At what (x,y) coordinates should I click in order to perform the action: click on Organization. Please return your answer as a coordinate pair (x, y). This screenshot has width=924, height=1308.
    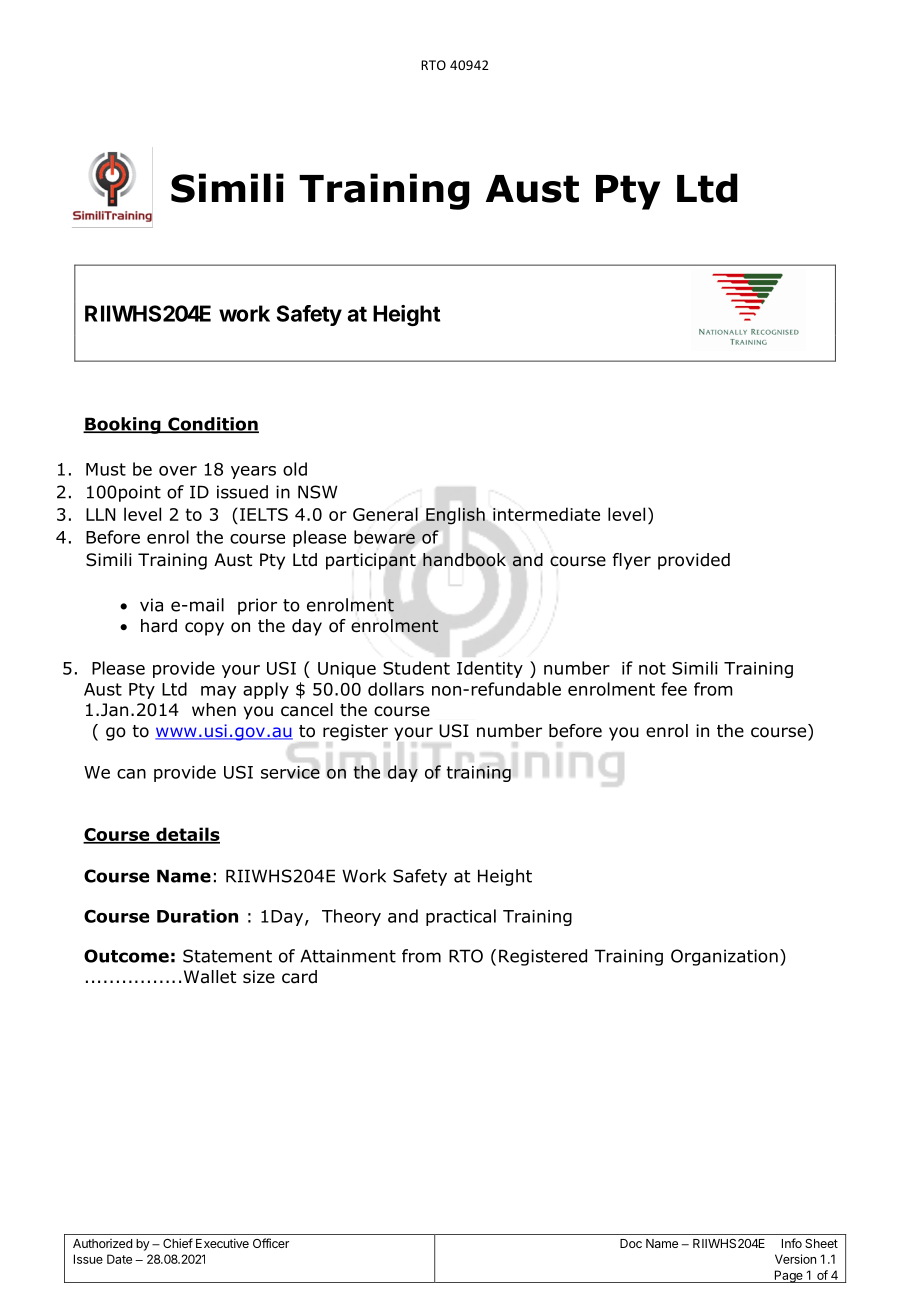
    Looking at the image, I should click on (724, 957).
